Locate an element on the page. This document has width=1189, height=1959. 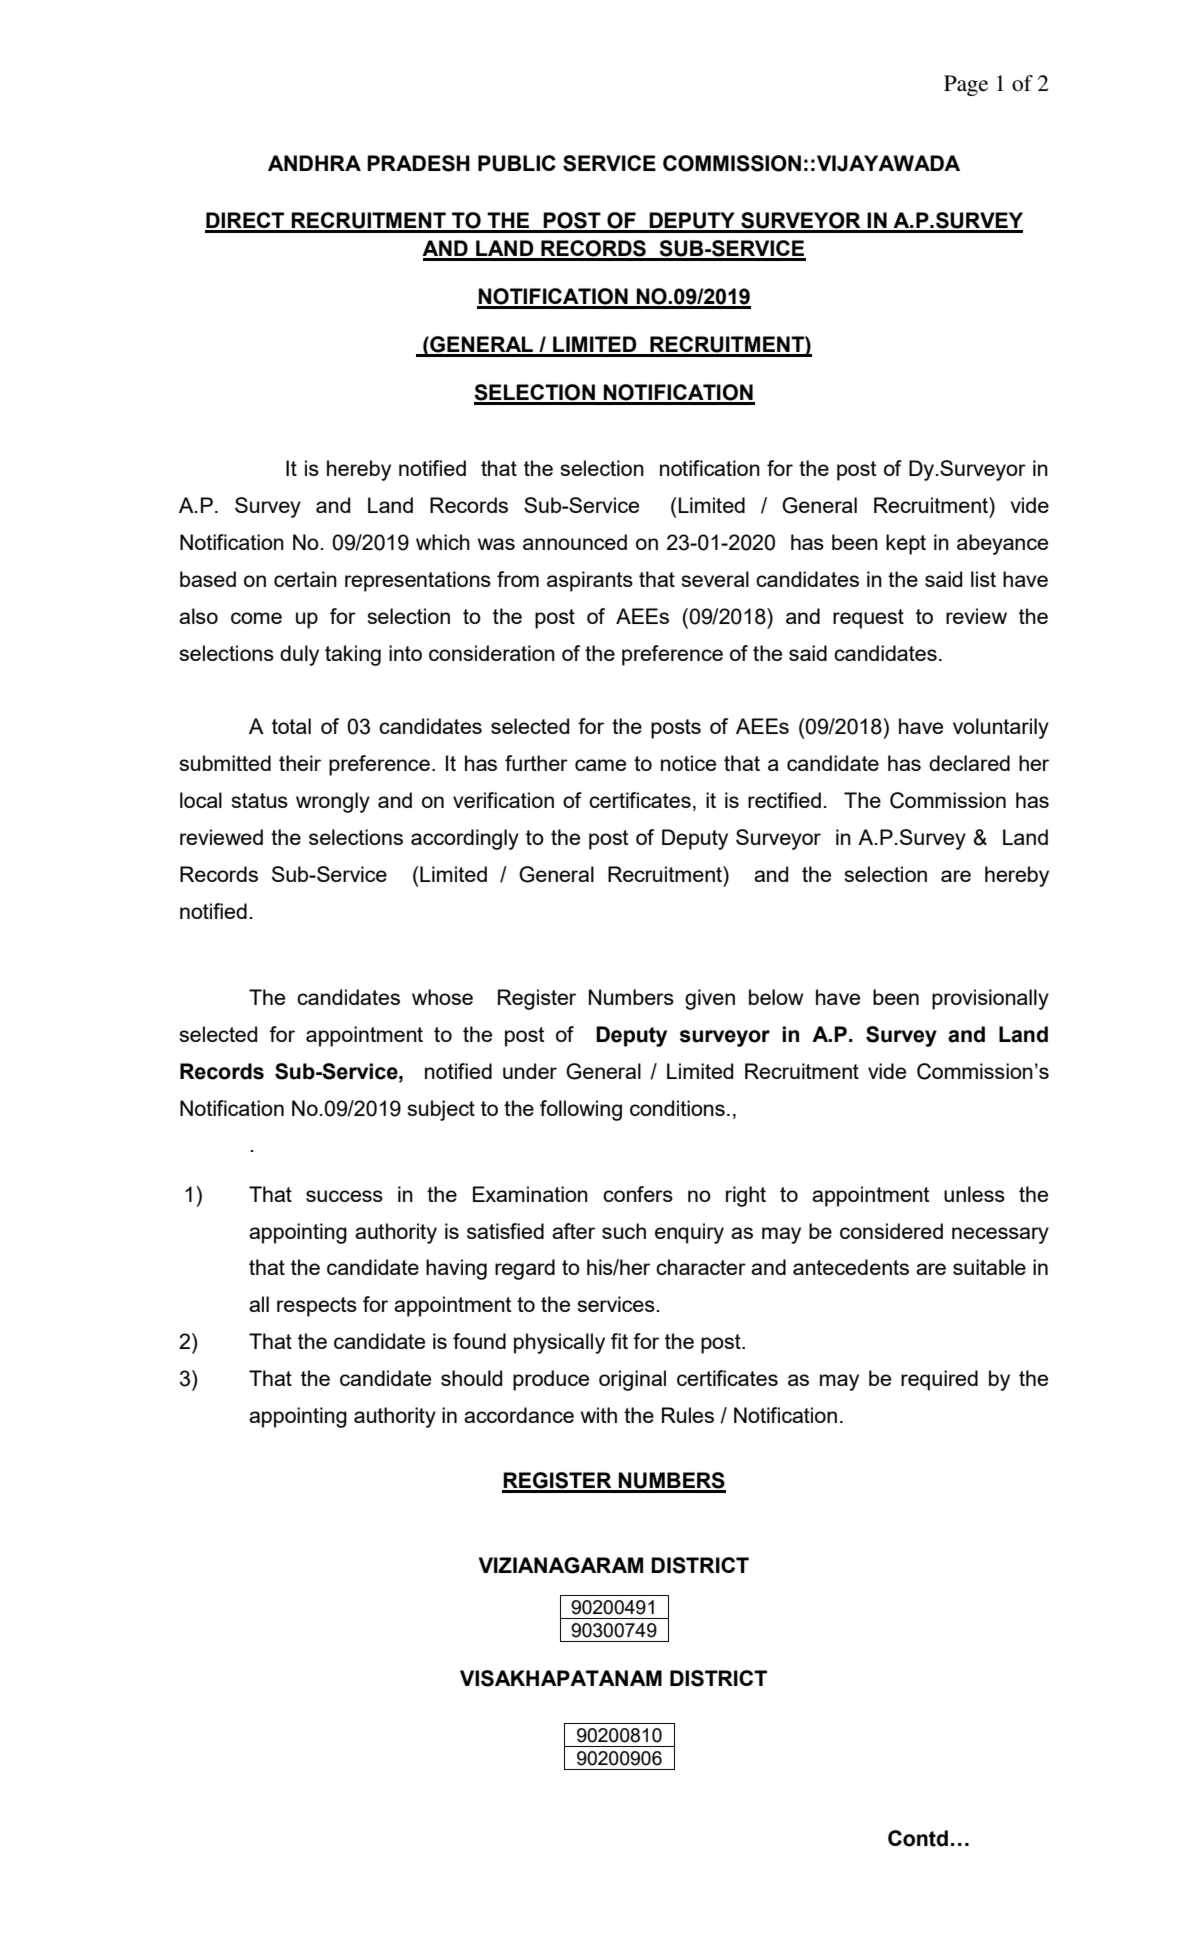
whose is located at coordinates (442, 997).
